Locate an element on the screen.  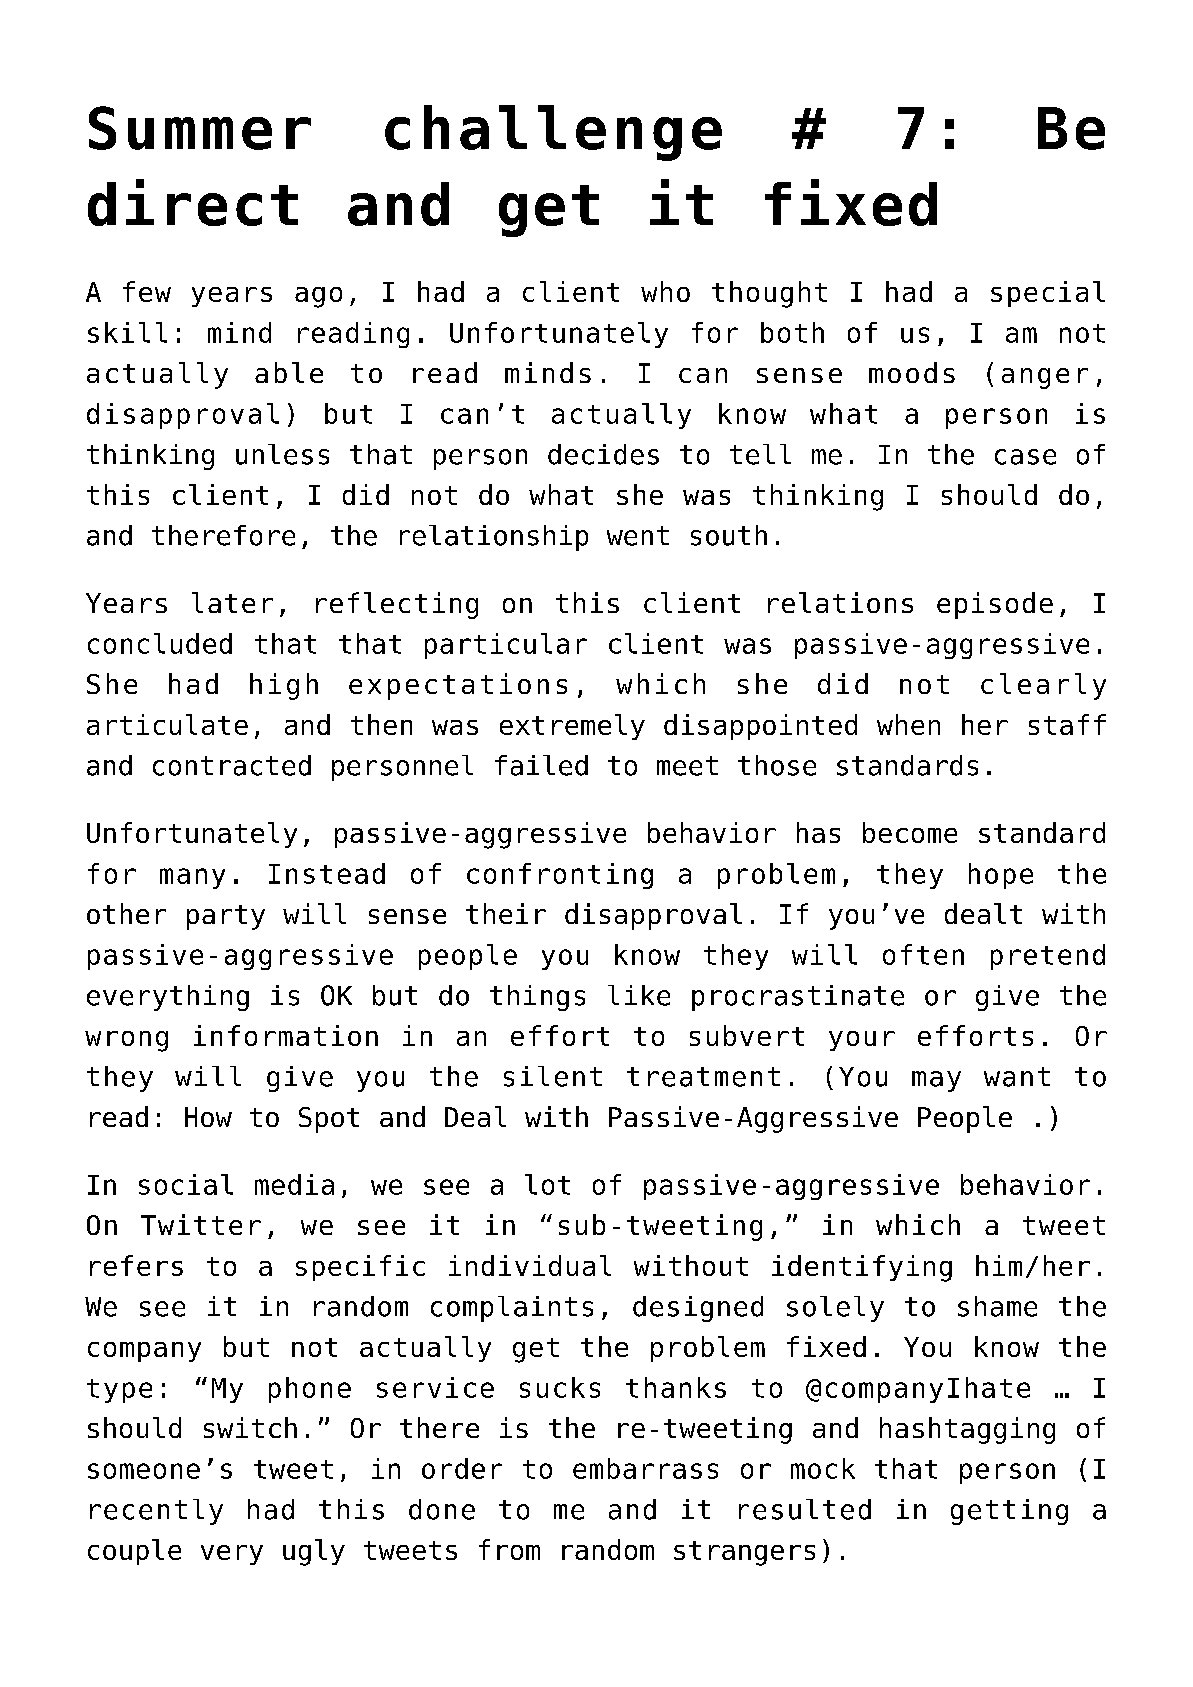
direct is located at coordinates (193, 202).
